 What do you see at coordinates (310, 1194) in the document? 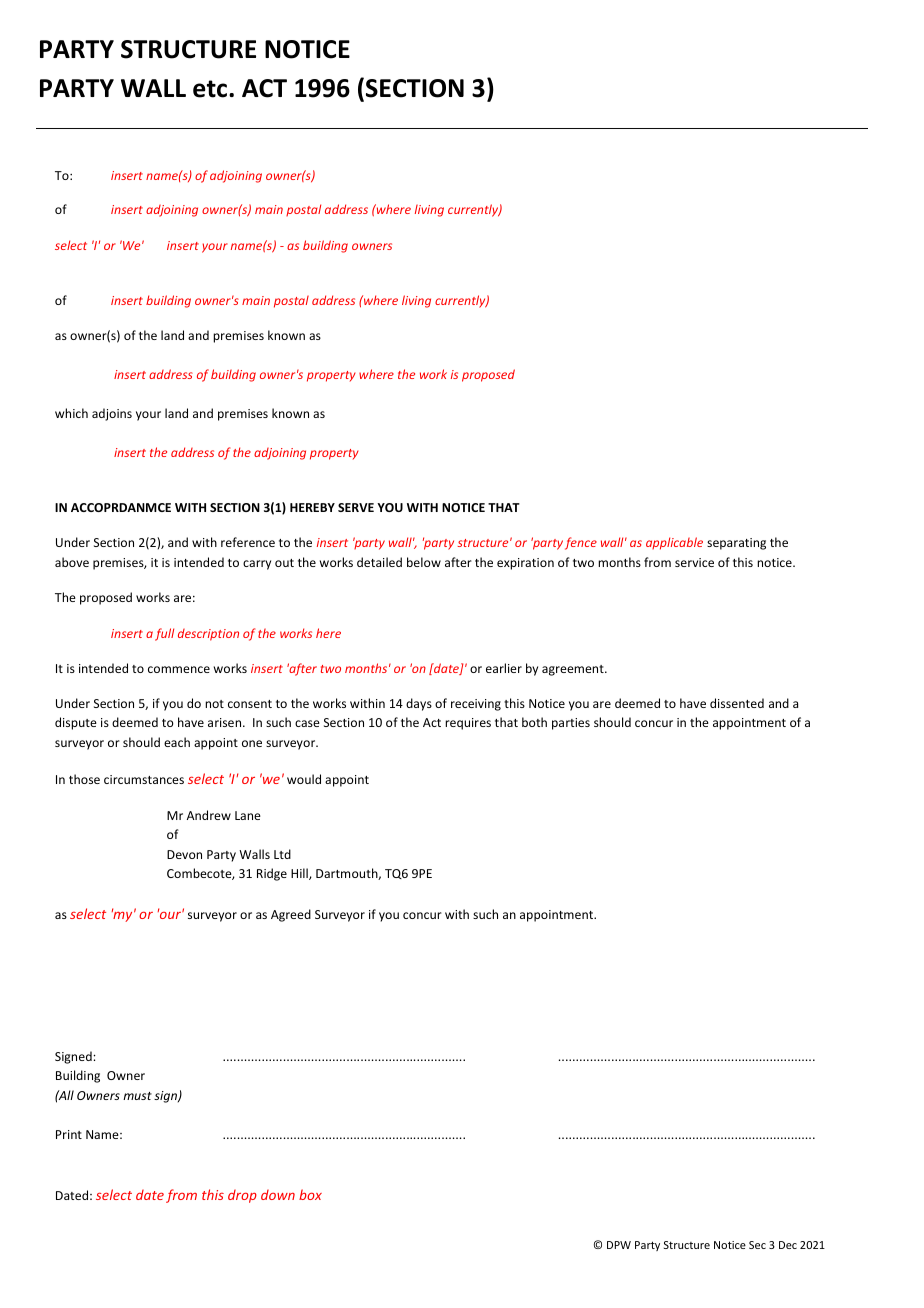
I see `box` at bounding box center [310, 1194].
